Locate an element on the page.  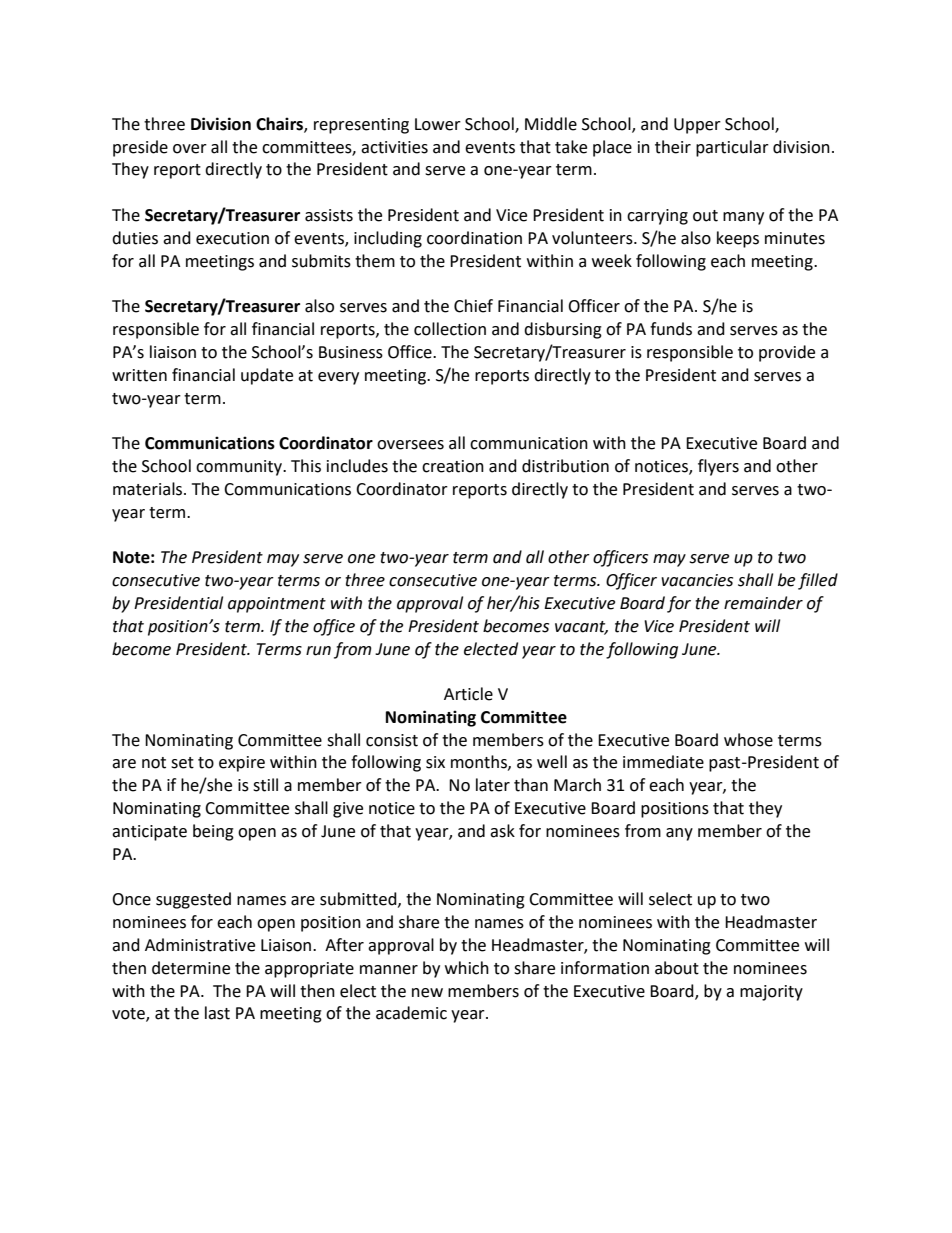
execution is located at coordinates (232, 238).
